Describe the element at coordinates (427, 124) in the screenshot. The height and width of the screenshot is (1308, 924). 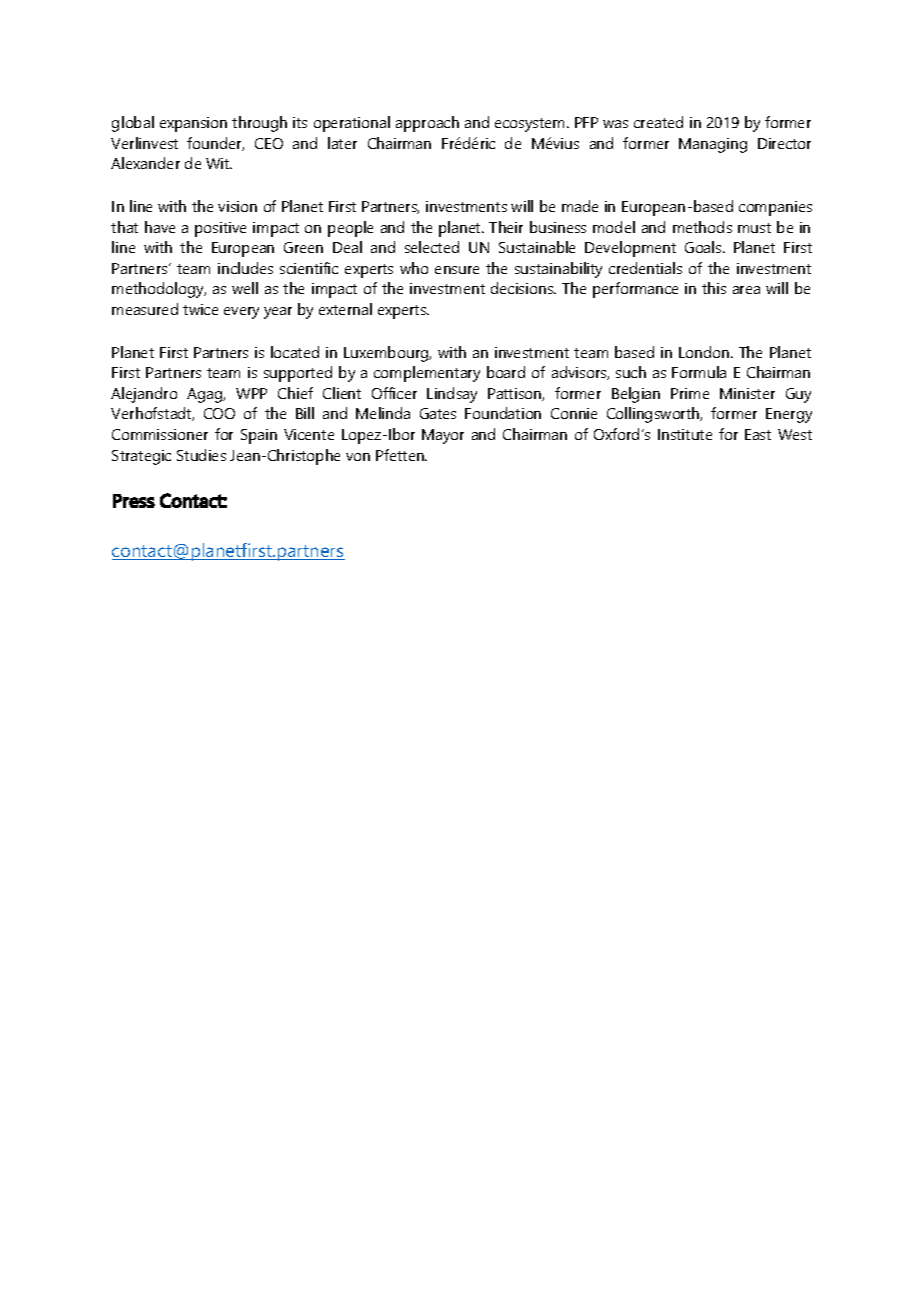
I see `approach` at that location.
